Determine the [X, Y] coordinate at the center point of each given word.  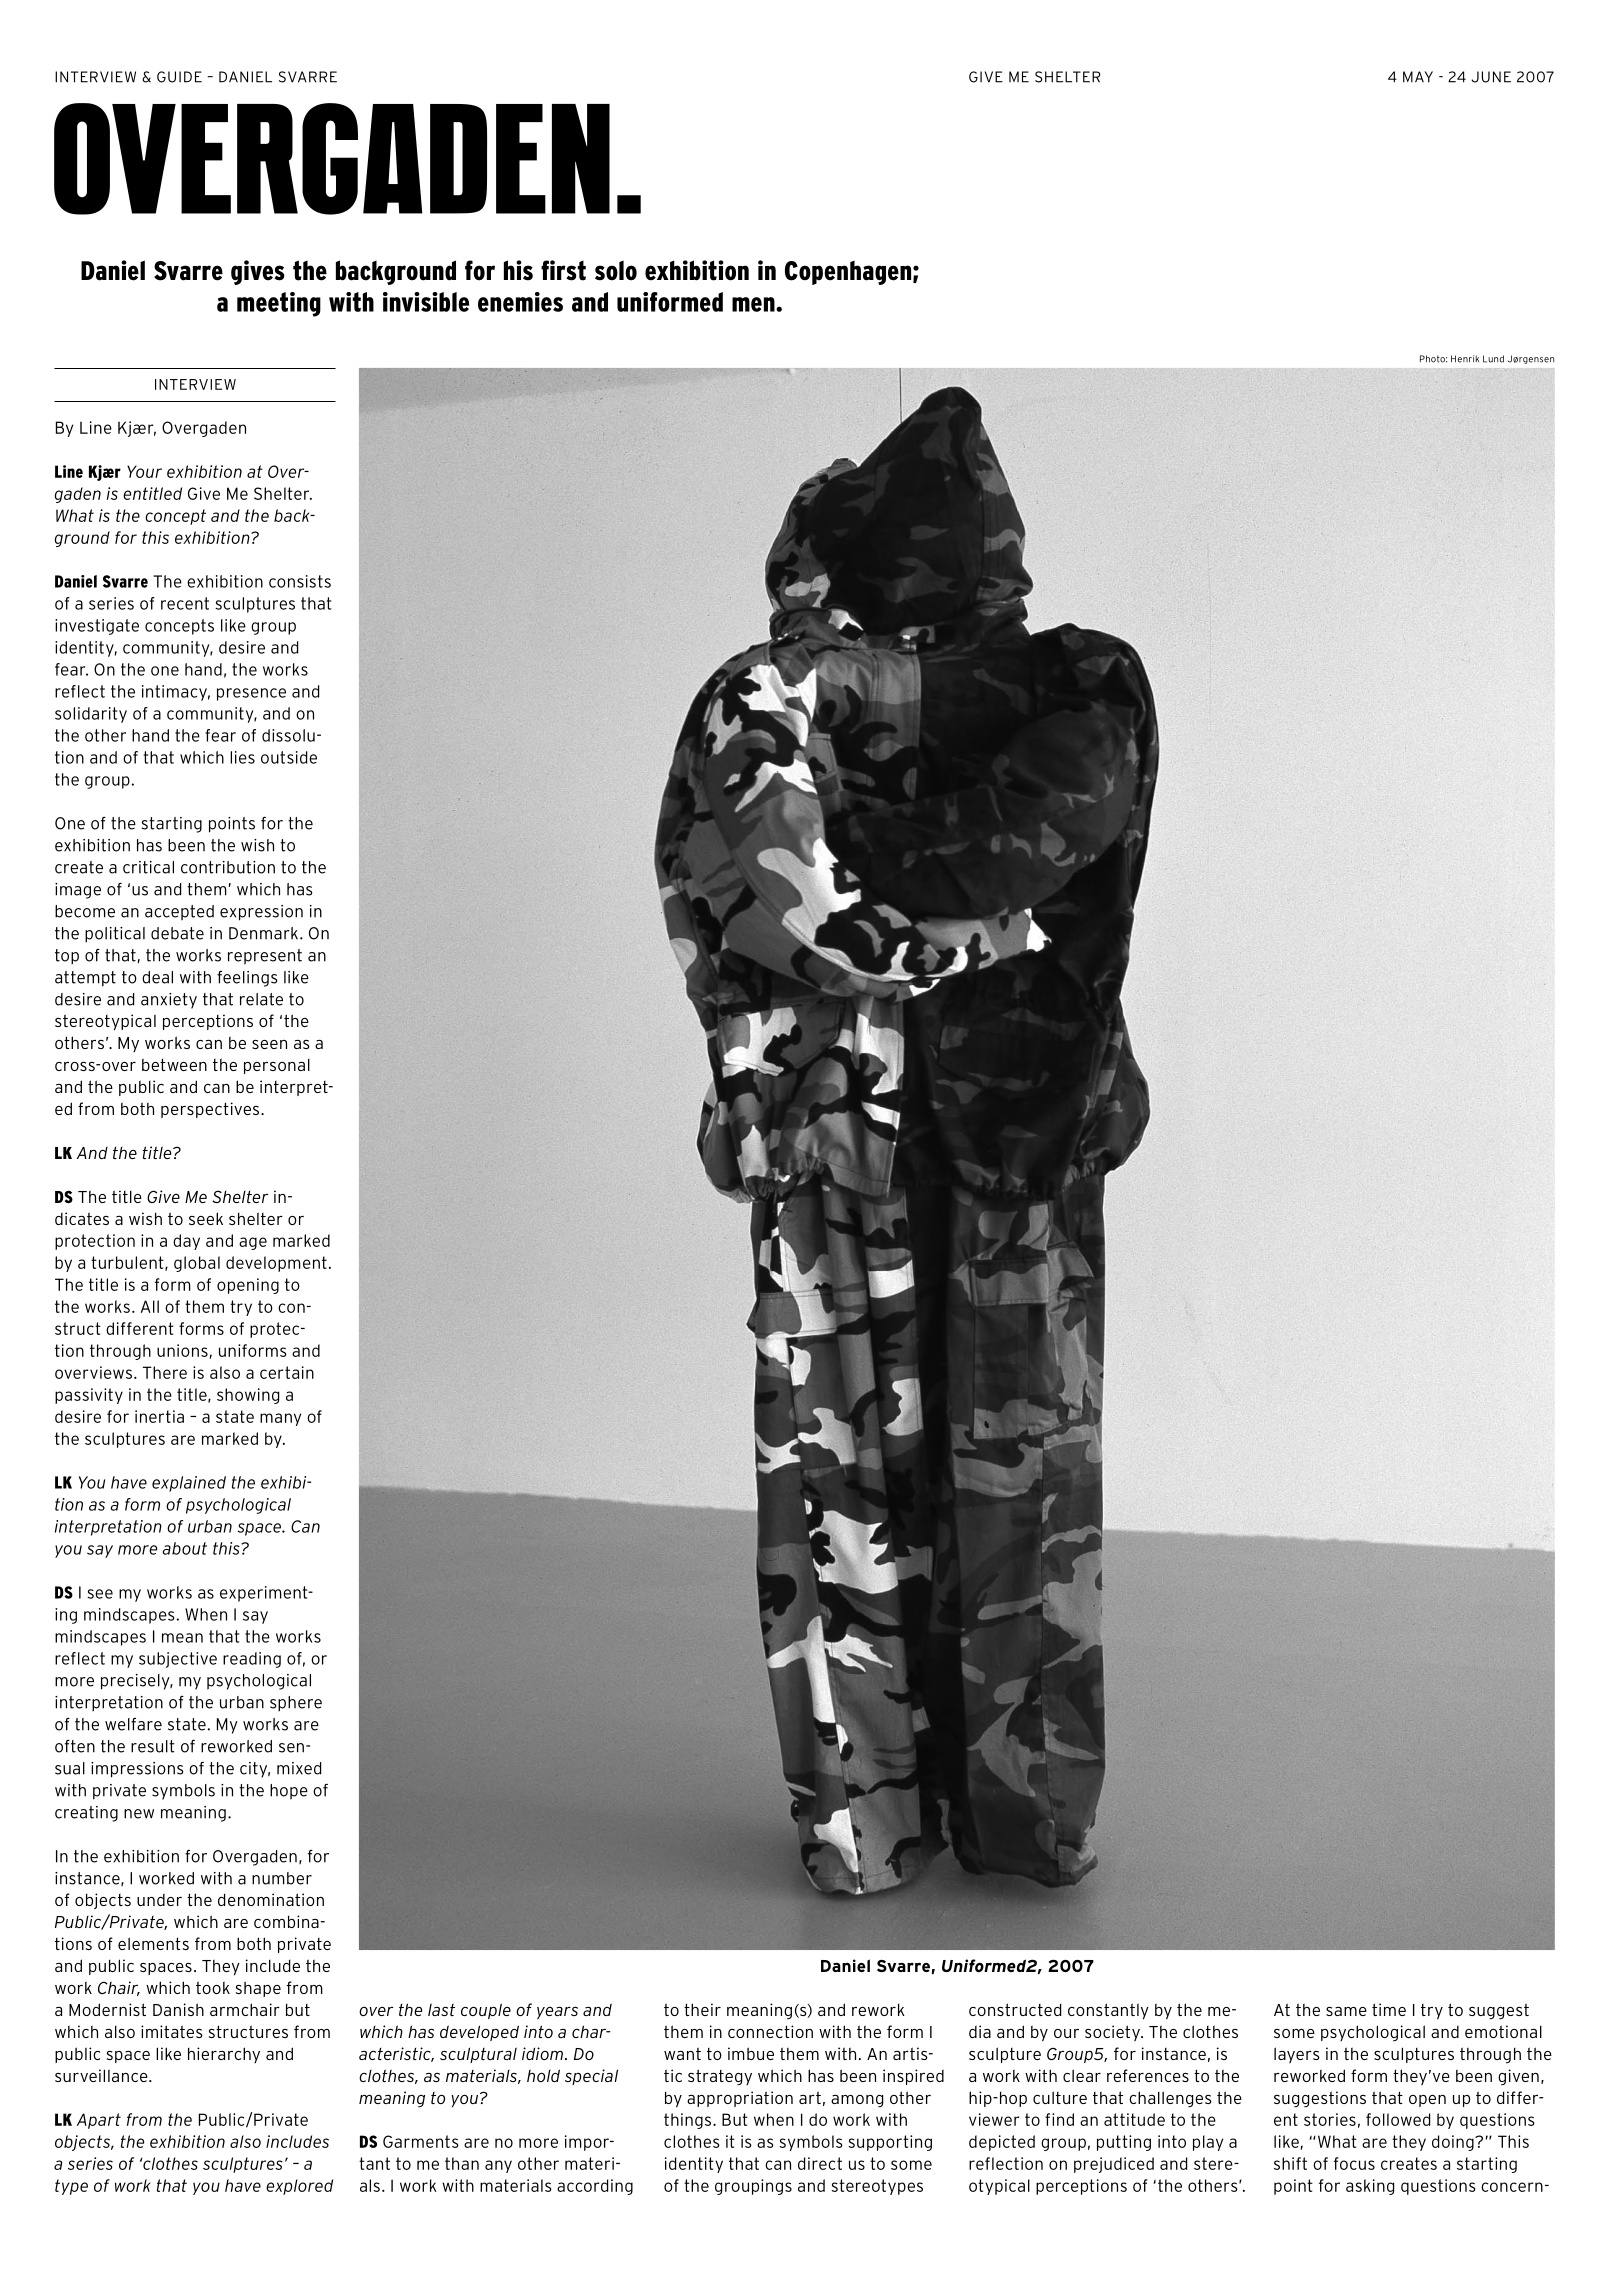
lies [242, 757]
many [280, 1419]
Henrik [1465, 359]
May [1418, 77]
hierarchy [224, 2055]
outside [289, 757]
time [1389, 2009]
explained [189, 1484]
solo [616, 270]
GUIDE [179, 77]
